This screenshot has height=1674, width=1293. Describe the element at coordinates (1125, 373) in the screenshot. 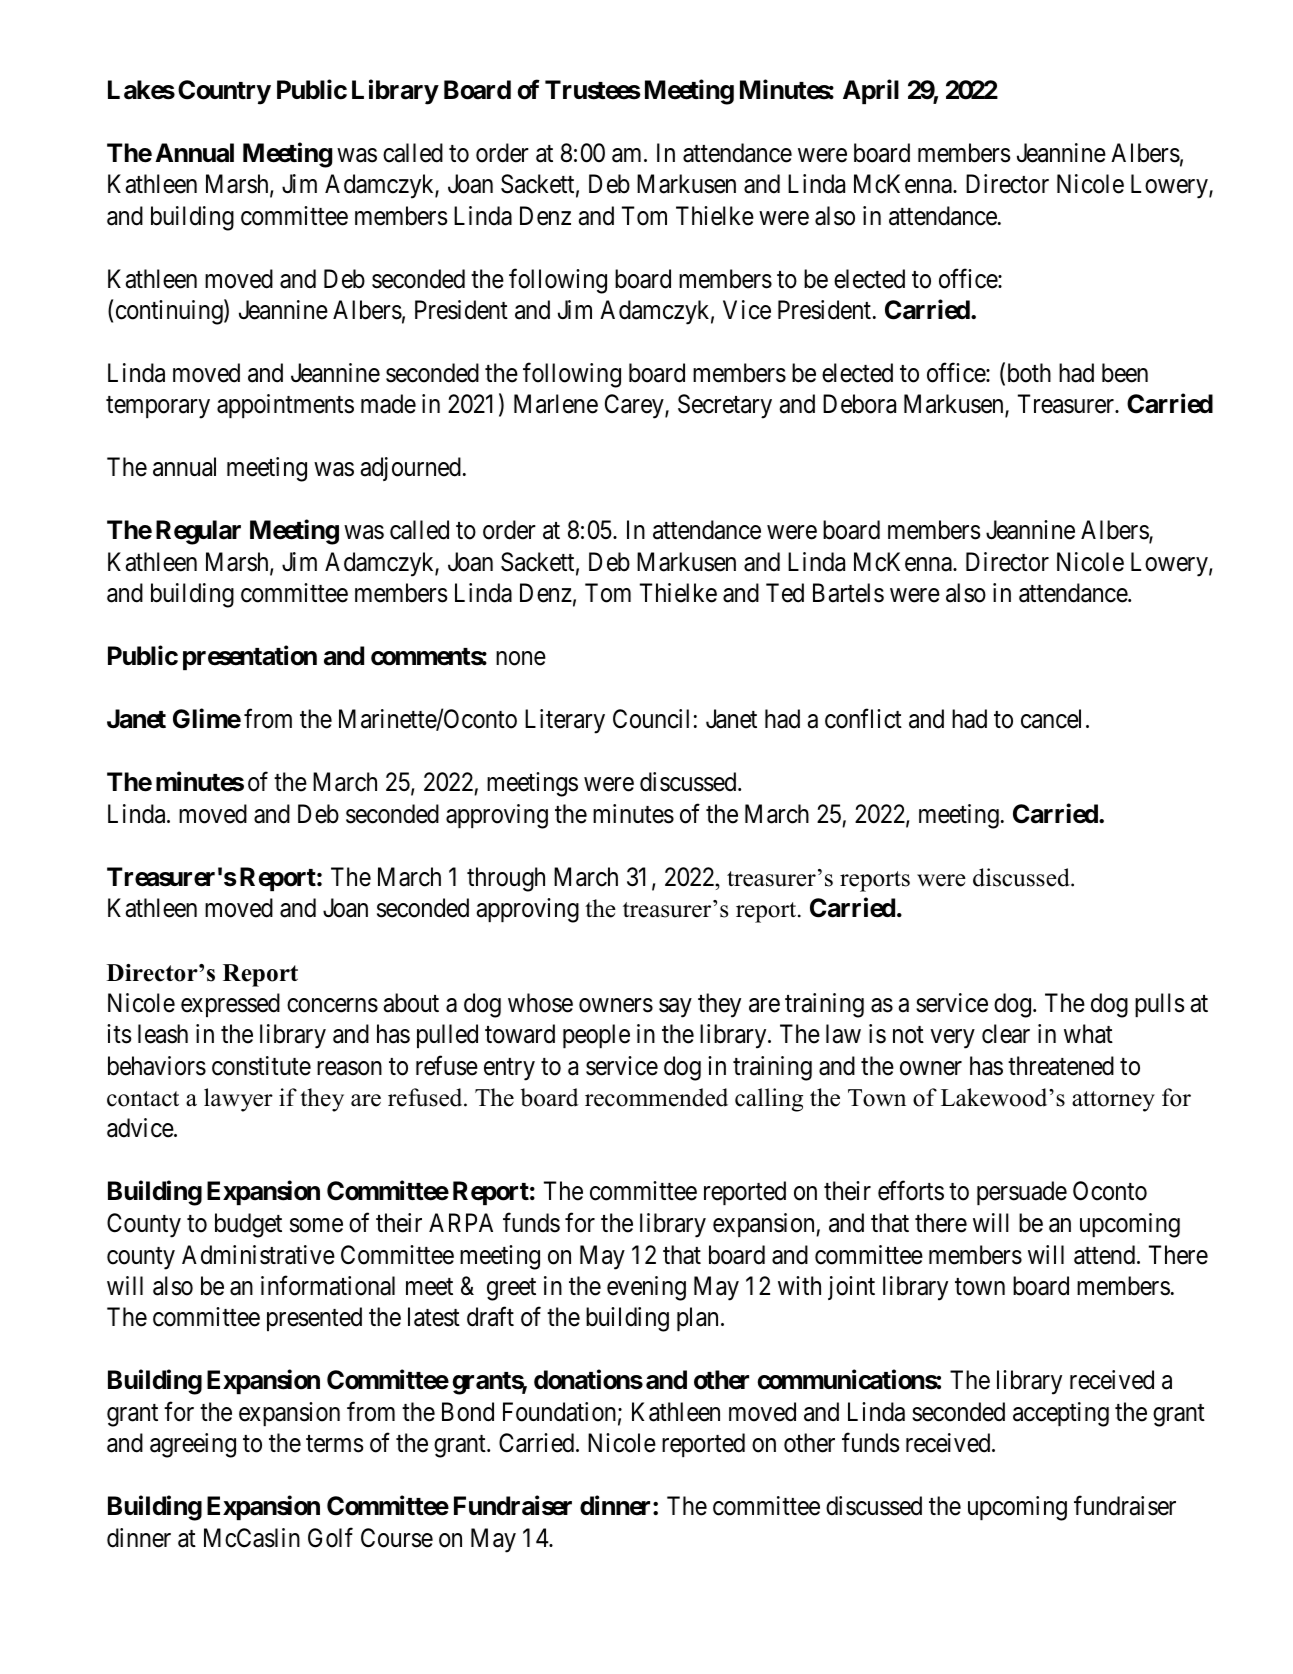

I see `been` at that location.
